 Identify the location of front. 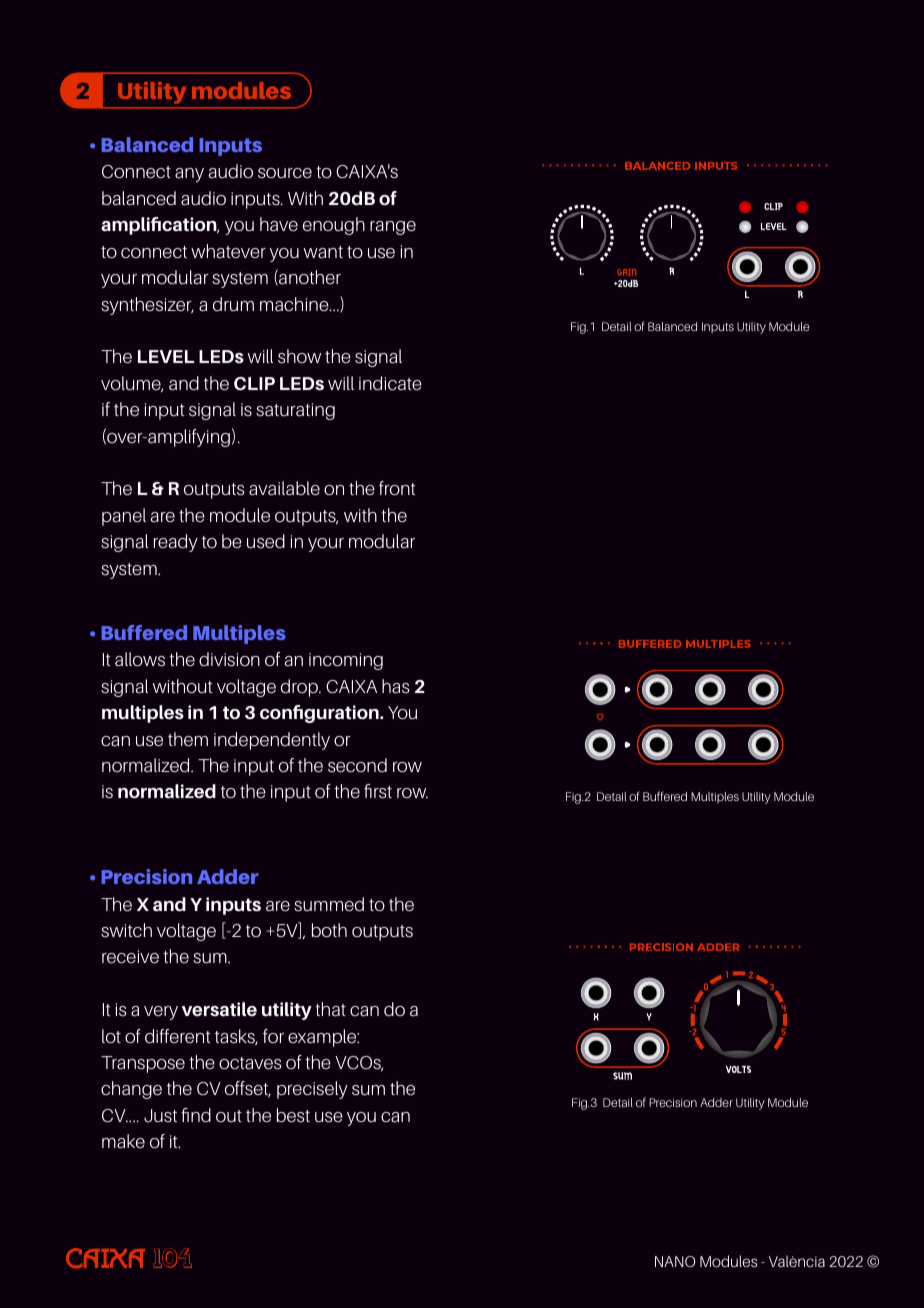
(397, 488).
